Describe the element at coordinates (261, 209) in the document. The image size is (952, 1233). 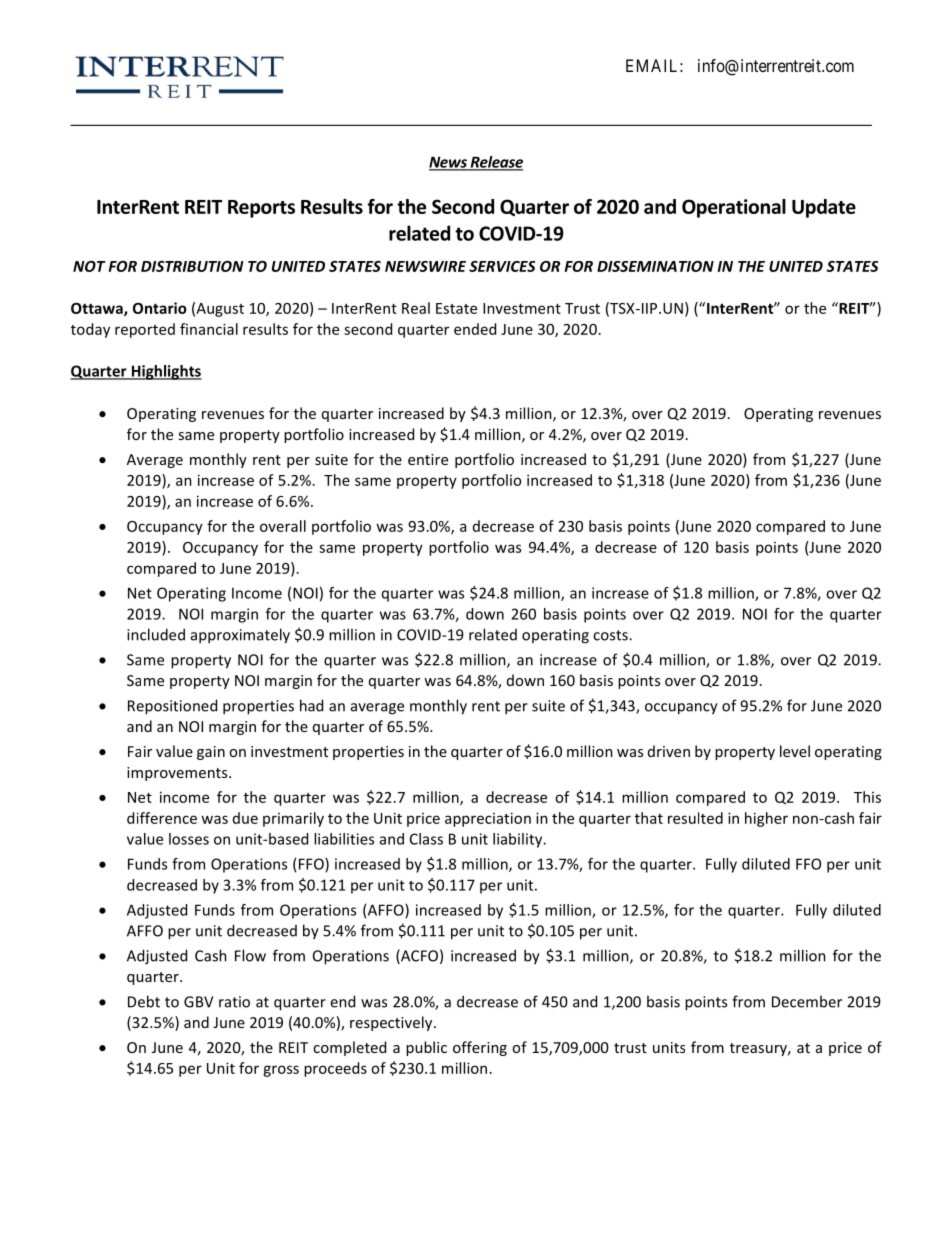
I see `Reports` at that location.
